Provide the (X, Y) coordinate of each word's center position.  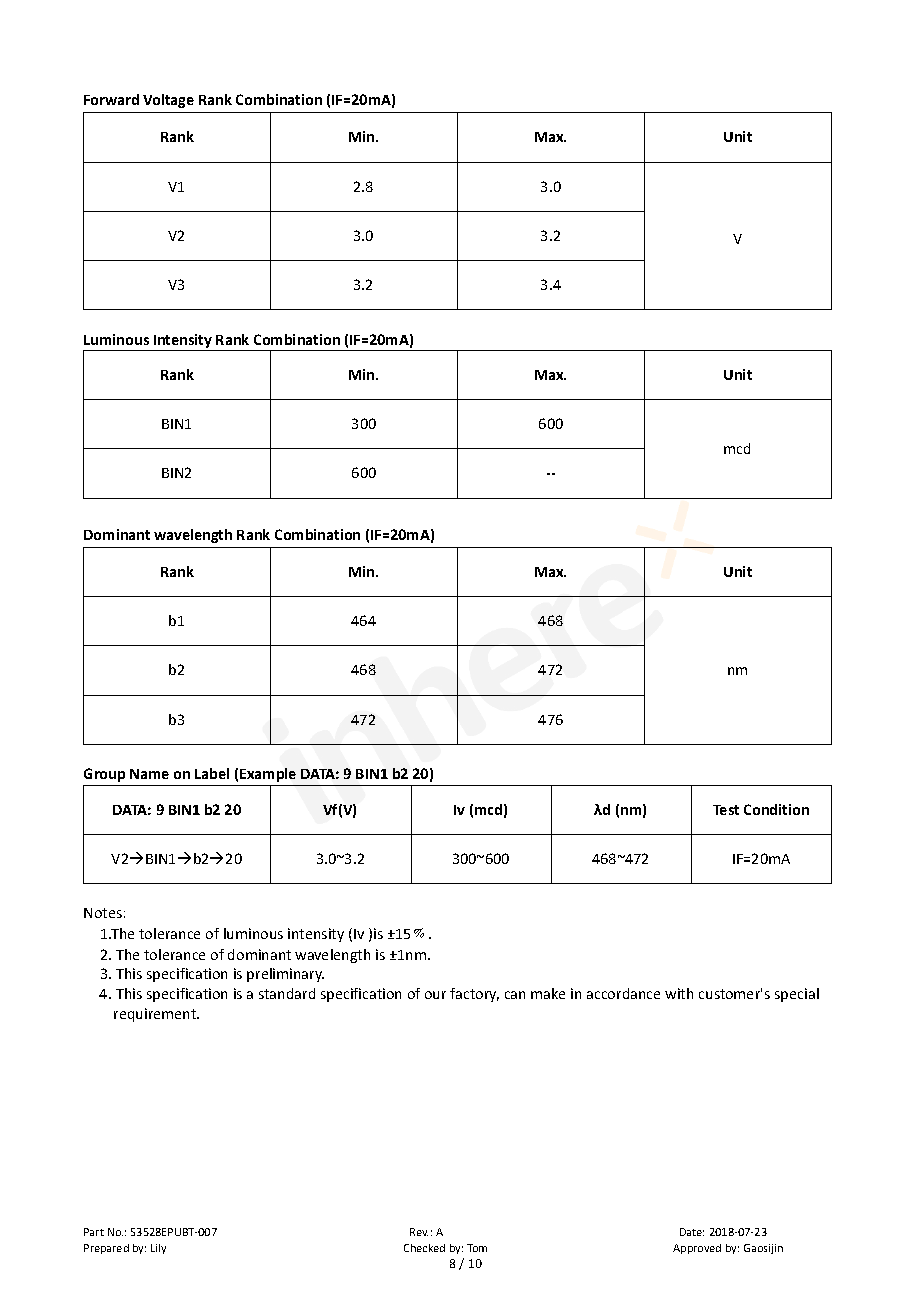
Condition (776, 809)
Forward (111, 99)
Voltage (168, 101)
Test (726, 810)
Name (149, 774)
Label (212, 773)
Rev (419, 1232)
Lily (158, 1249)
